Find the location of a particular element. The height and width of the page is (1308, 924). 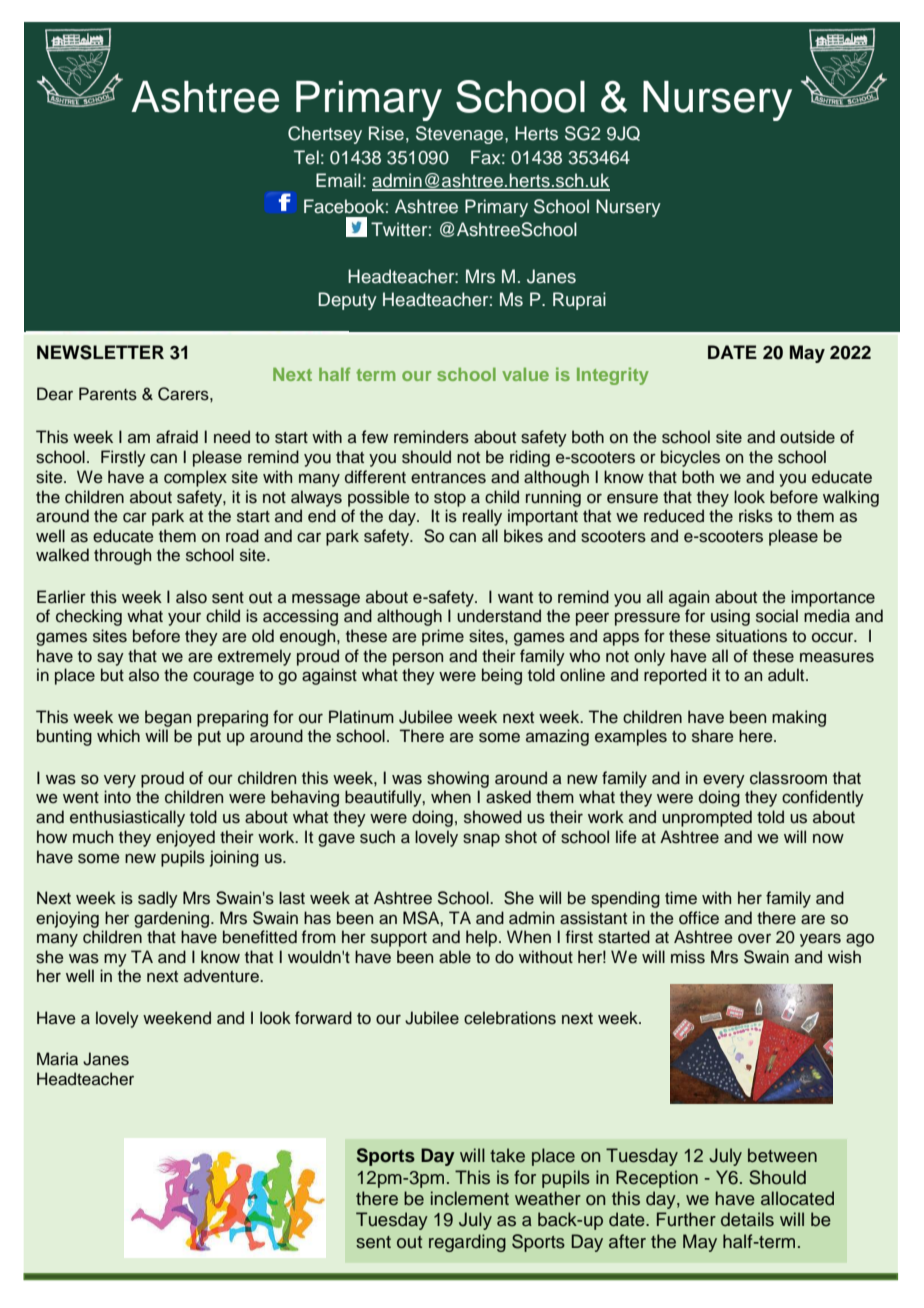

but is located at coordinates (112, 675).
